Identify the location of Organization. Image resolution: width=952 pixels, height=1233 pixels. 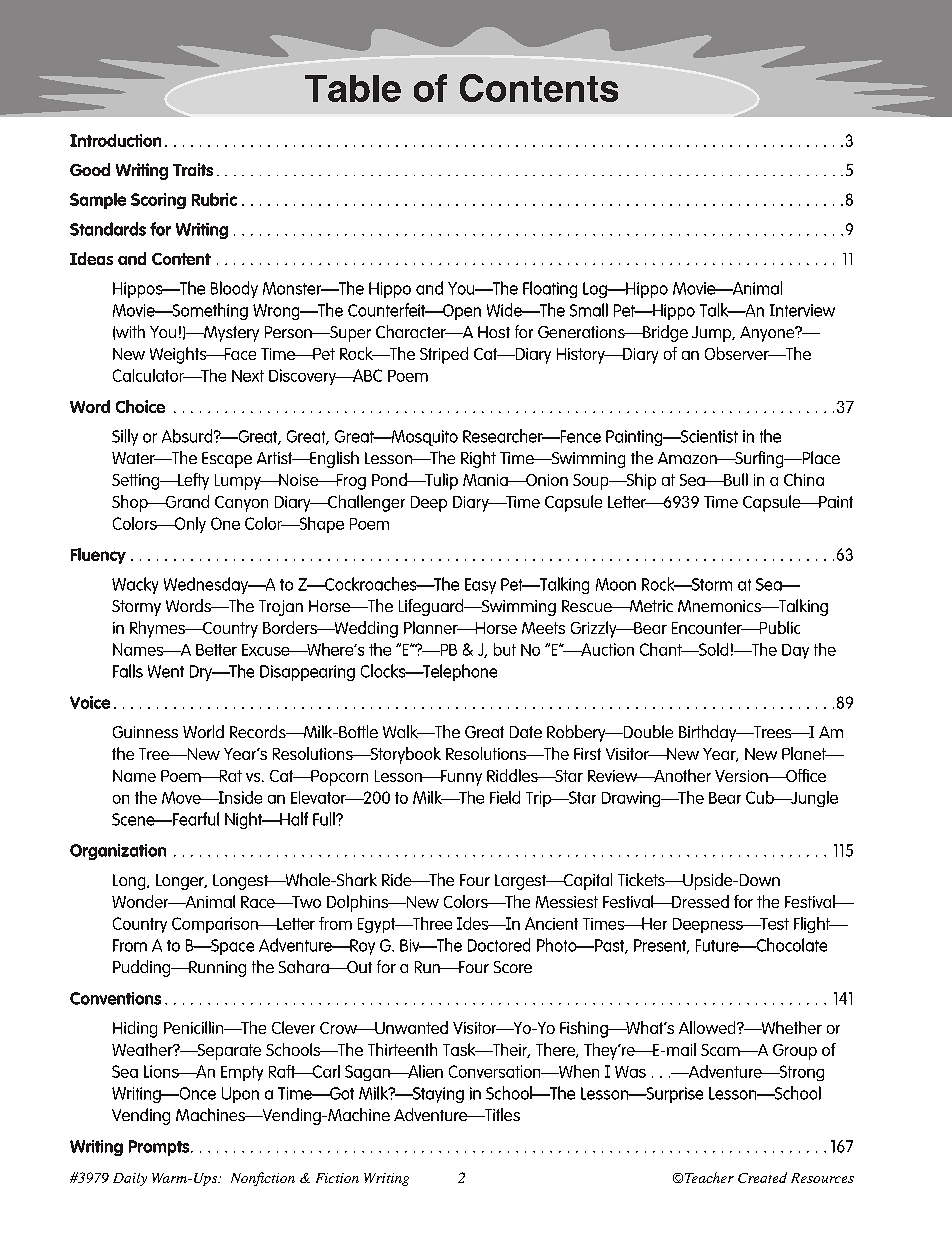
(118, 852).
